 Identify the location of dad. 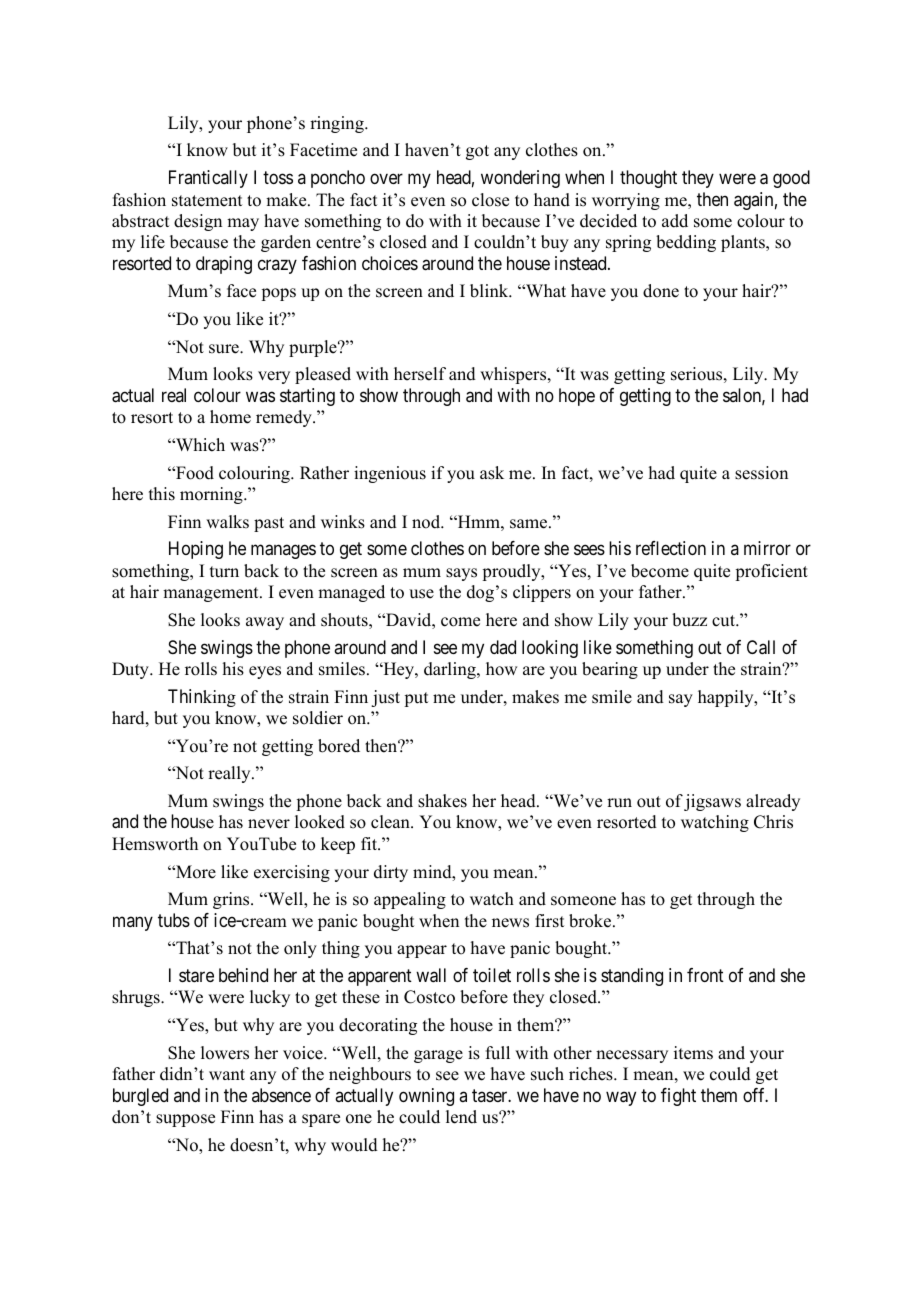
(503, 647).
